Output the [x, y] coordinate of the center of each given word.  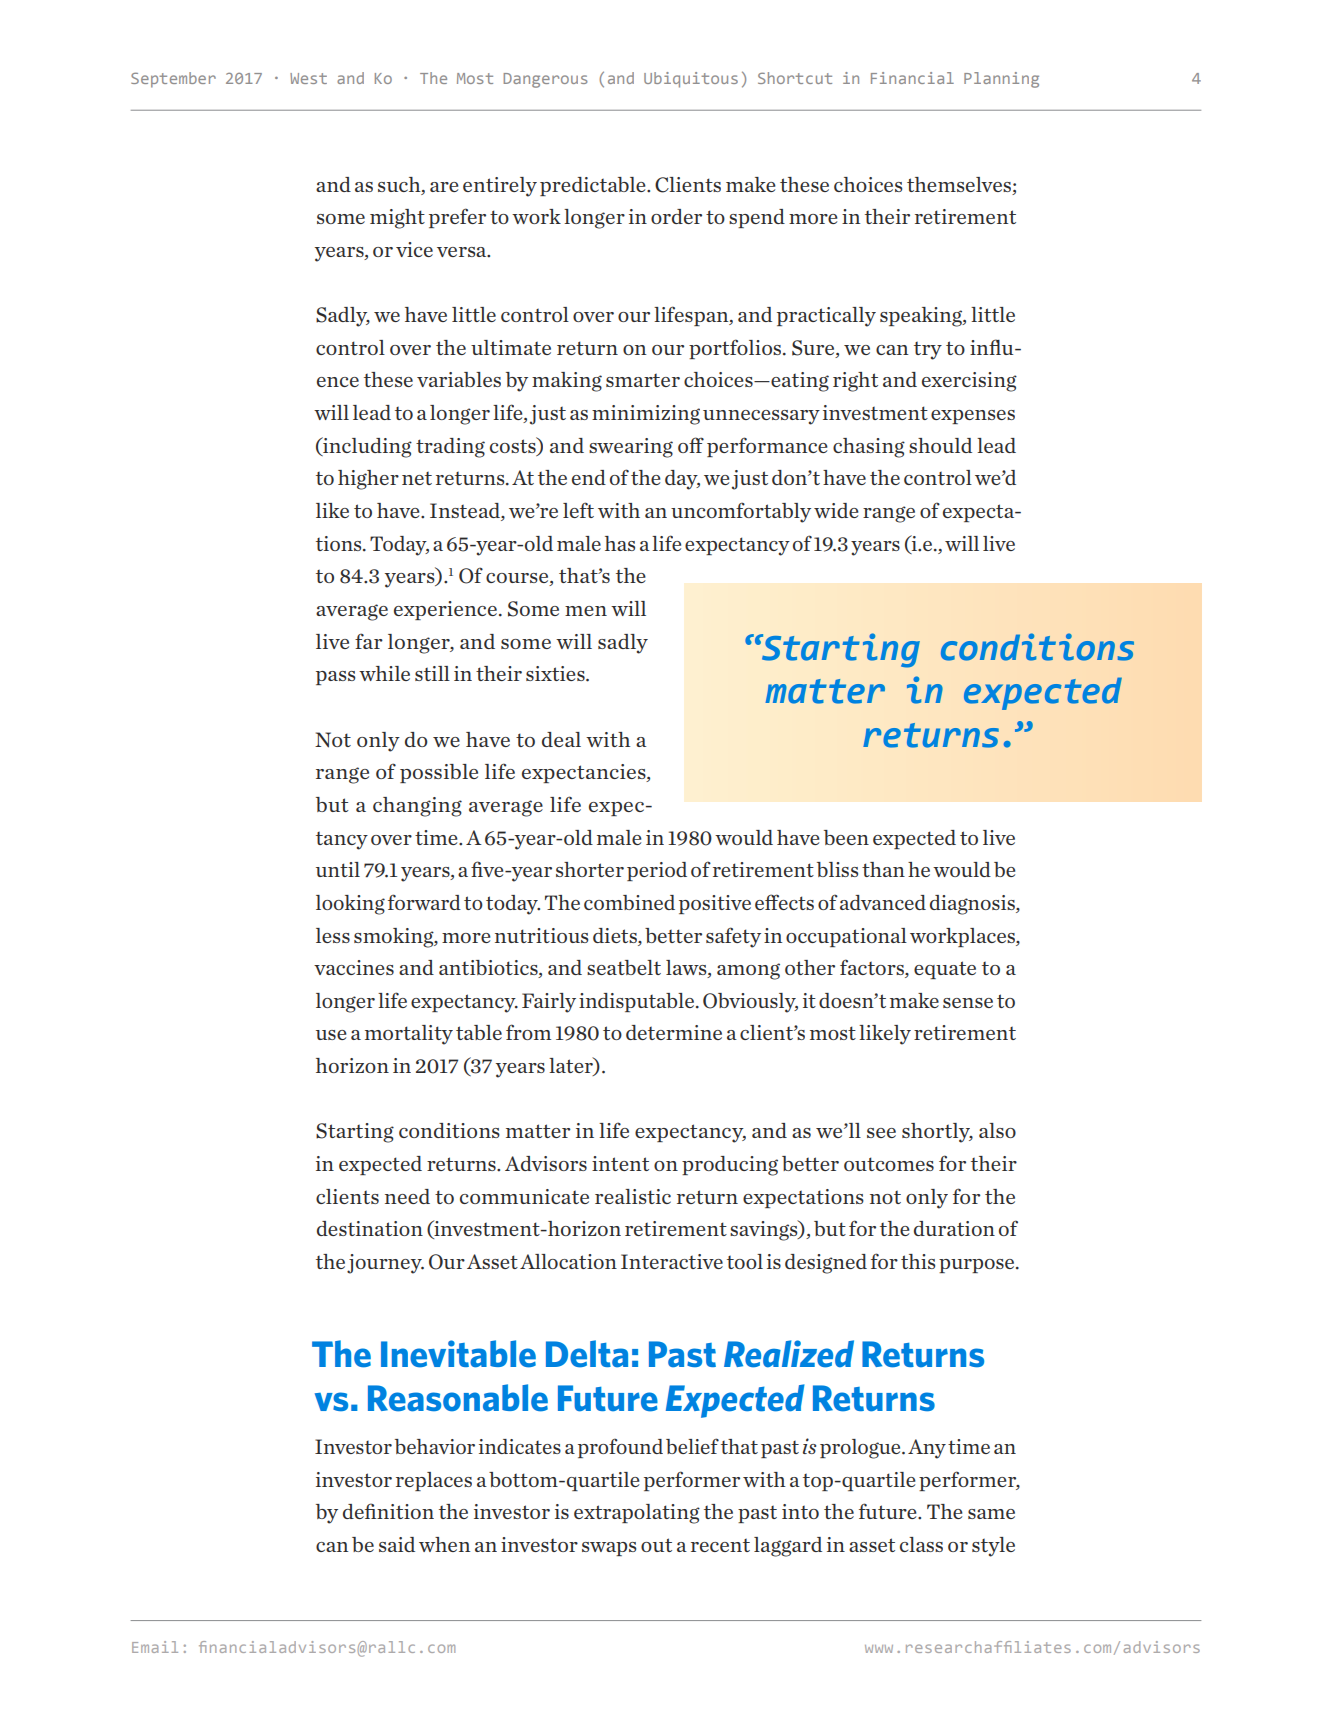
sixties [556, 673]
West [308, 78]
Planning [1001, 80]
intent [620, 1163]
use [331, 1035]
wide [836, 510]
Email [155, 1647]
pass [335, 678]
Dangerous [545, 80]
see [881, 1133]
